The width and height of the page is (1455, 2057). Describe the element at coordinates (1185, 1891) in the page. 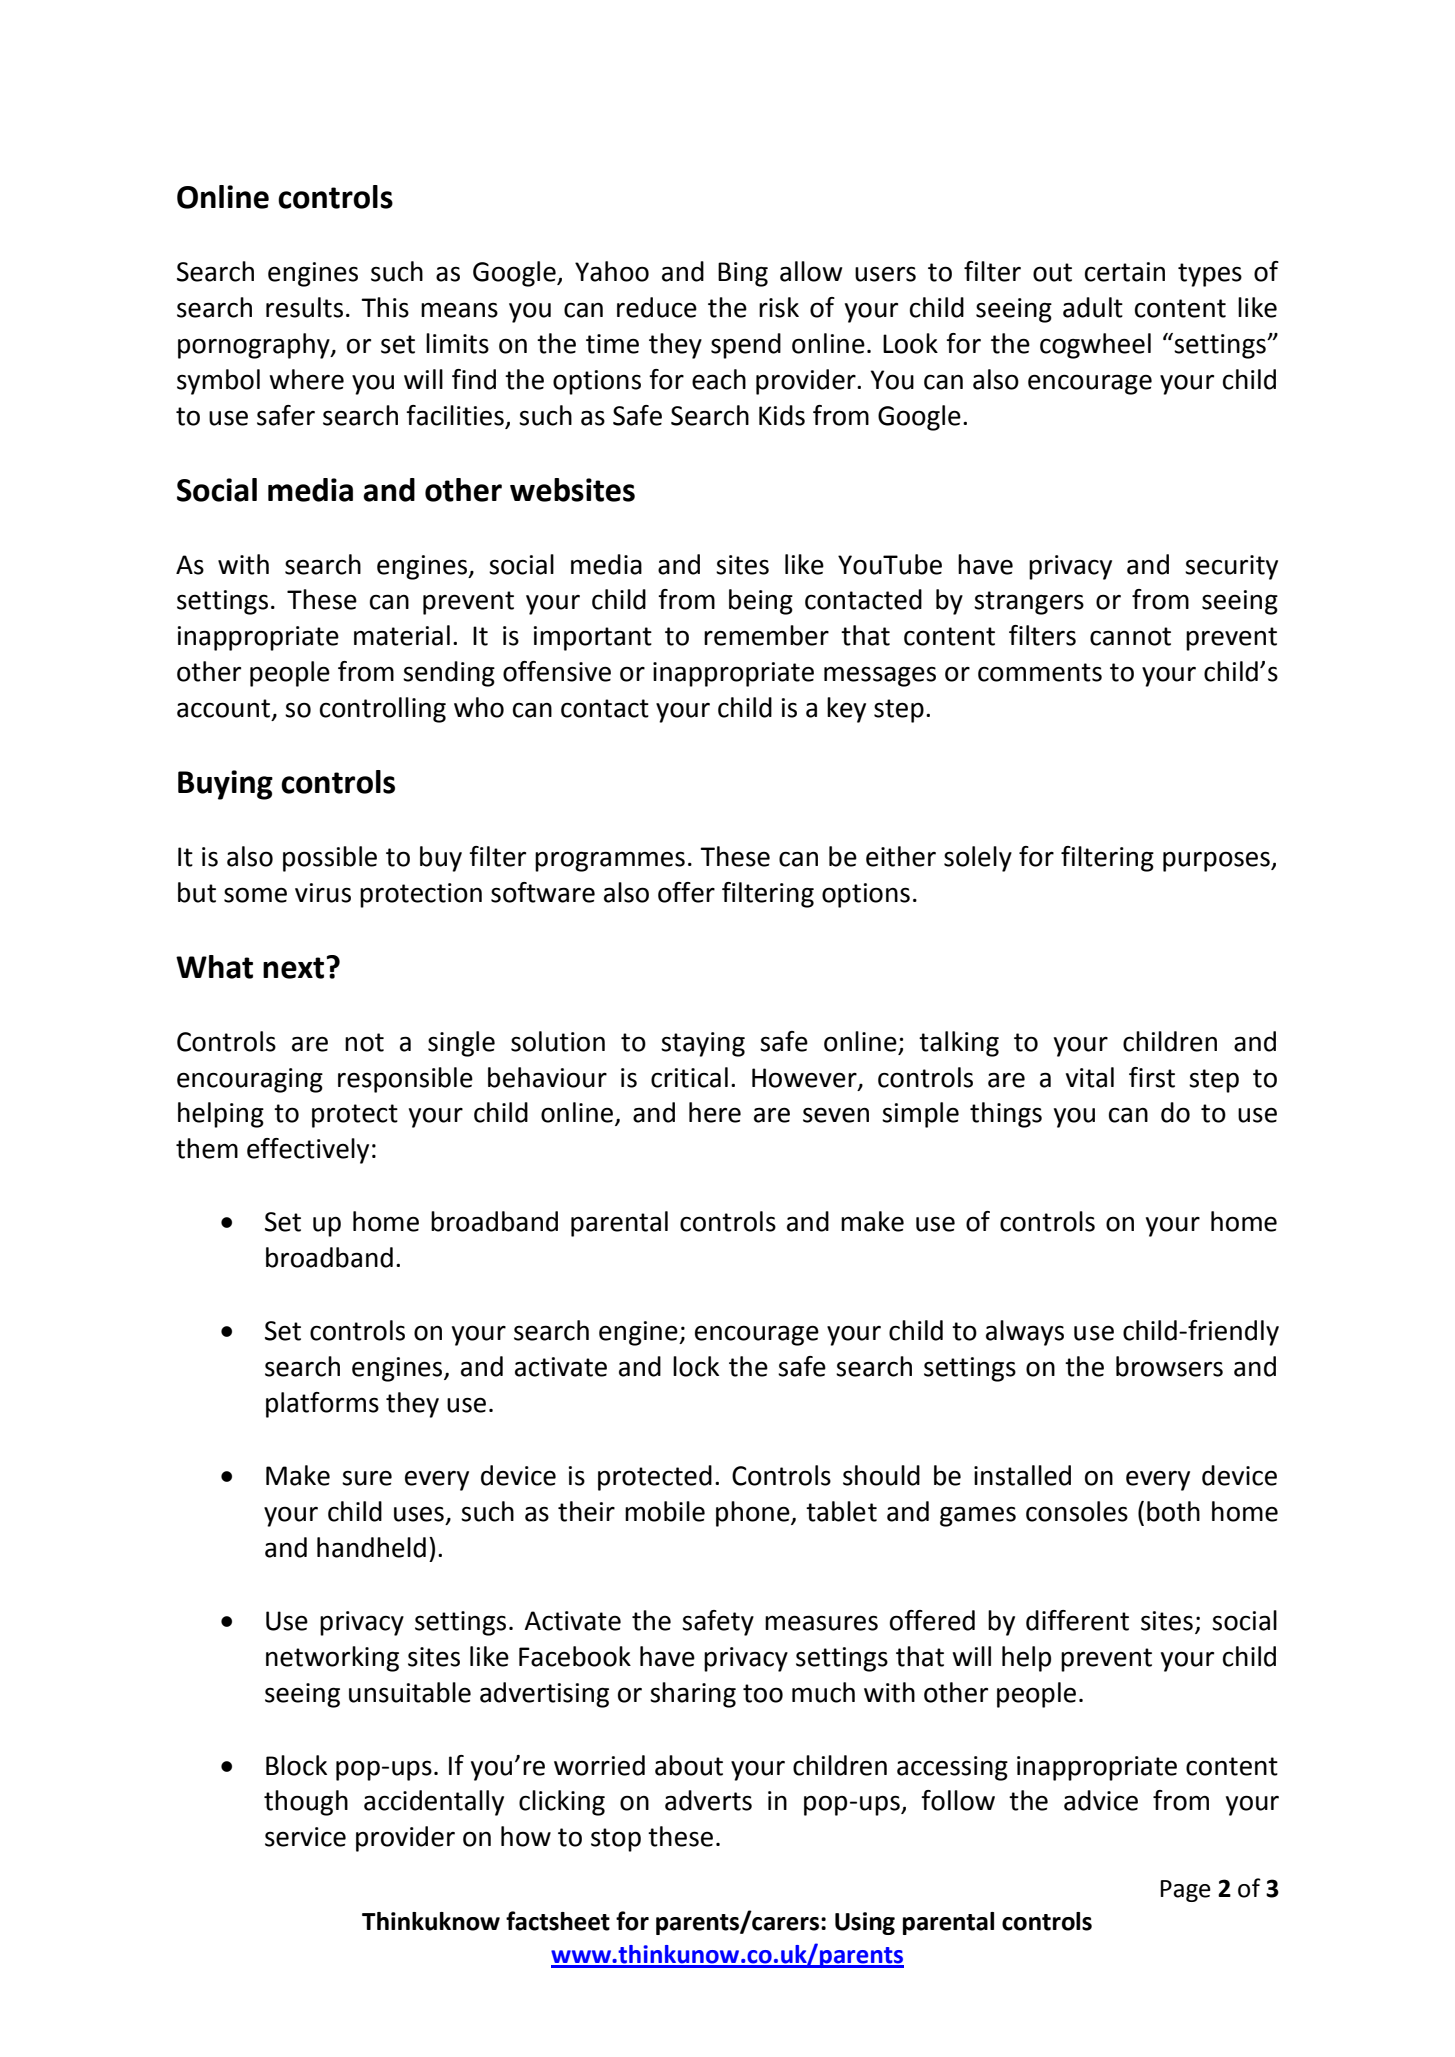

I see `Page` at that location.
